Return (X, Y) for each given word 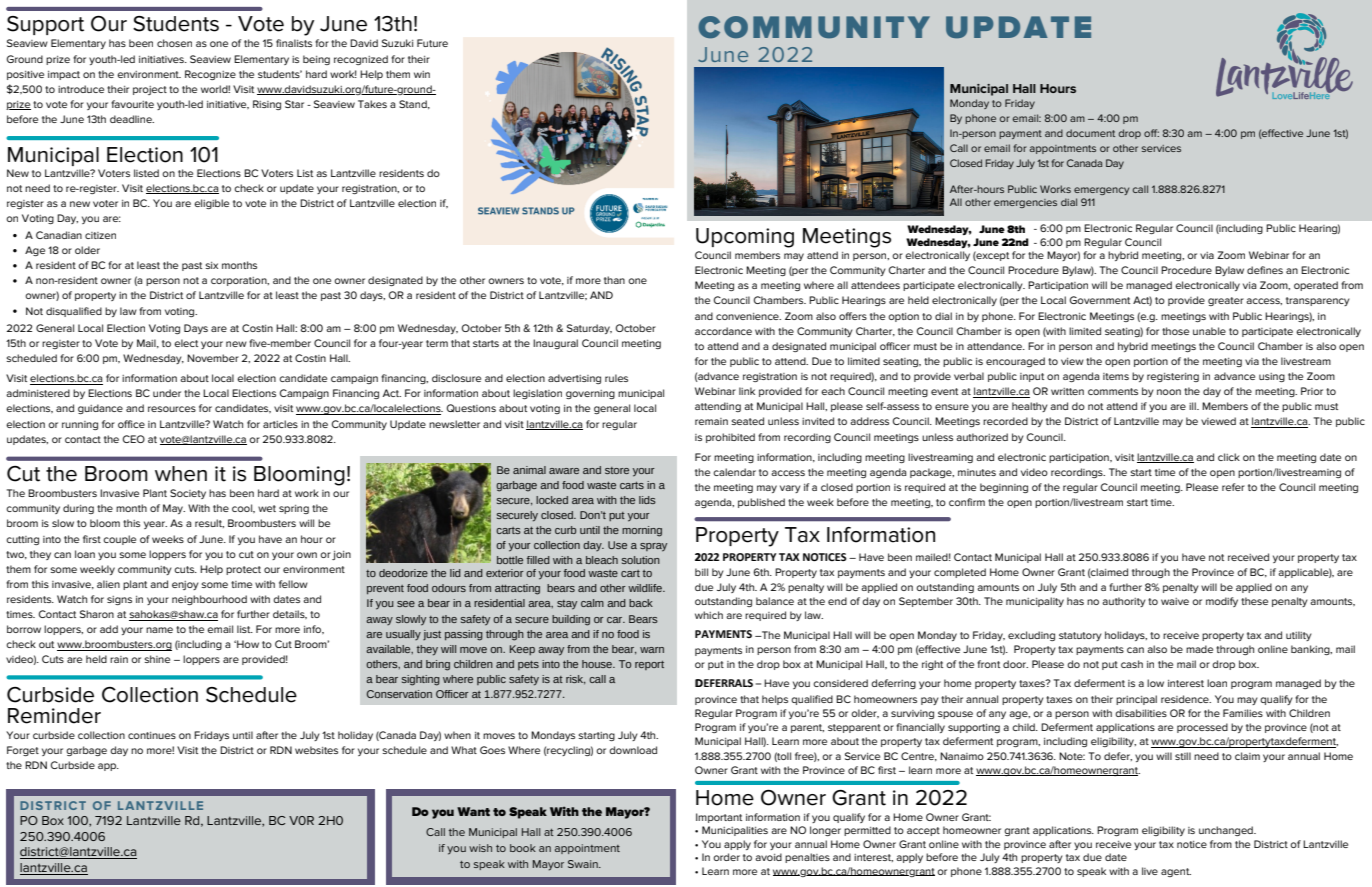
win (422, 74)
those (1175, 331)
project (150, 90)
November (213, 358)
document (1090, 133)
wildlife (646, 588)
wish (480, 848)
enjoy (185, 585)
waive (1175, 601)
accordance (723, 331)
